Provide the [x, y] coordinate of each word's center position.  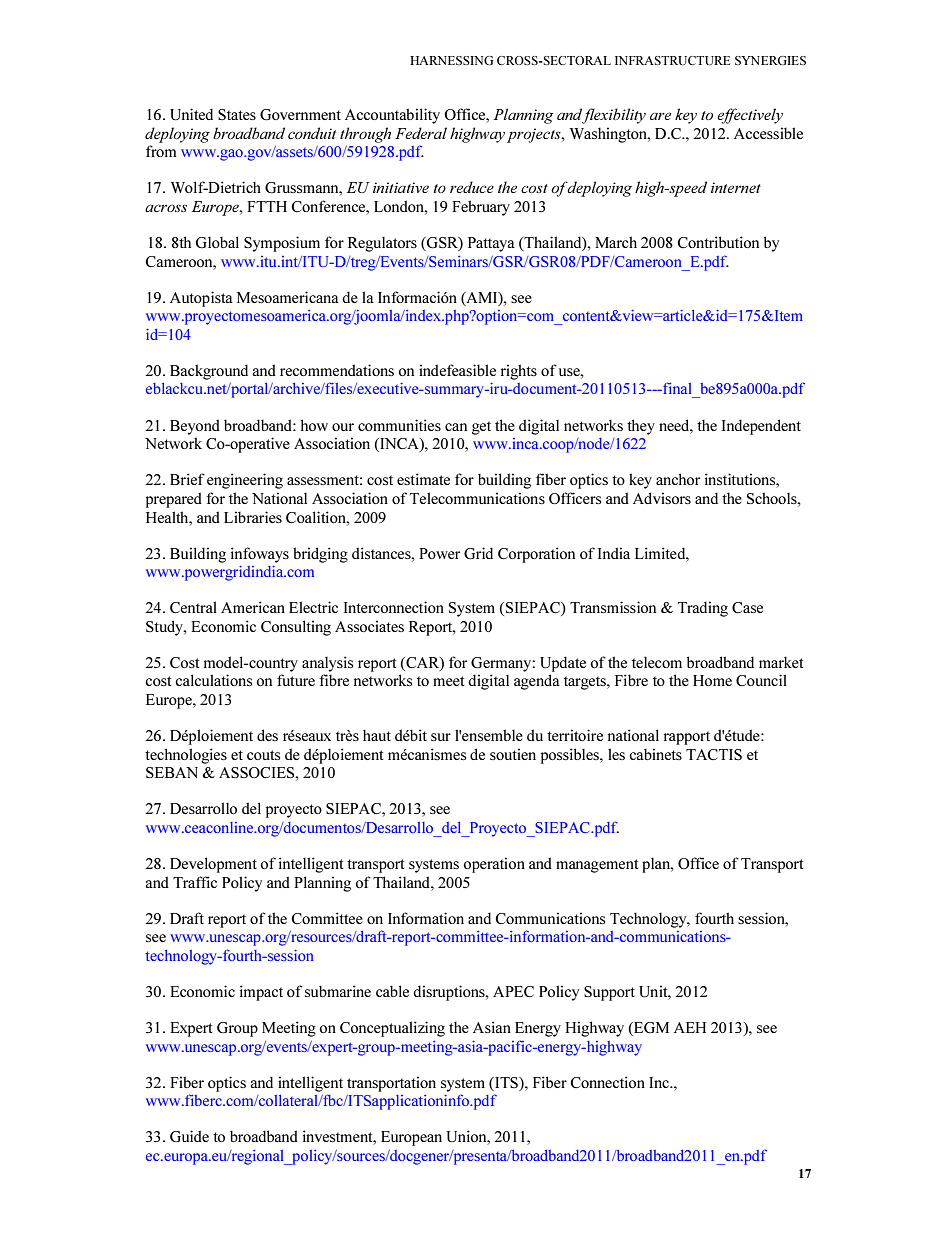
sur [441, 737]
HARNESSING [451, 60]
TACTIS [714, 754]
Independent [761, 427]
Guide [189, 1136]
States [237, 114]
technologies [186, 756]
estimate [423, 479]
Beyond [195, 427]
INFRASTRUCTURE [672, 60]
